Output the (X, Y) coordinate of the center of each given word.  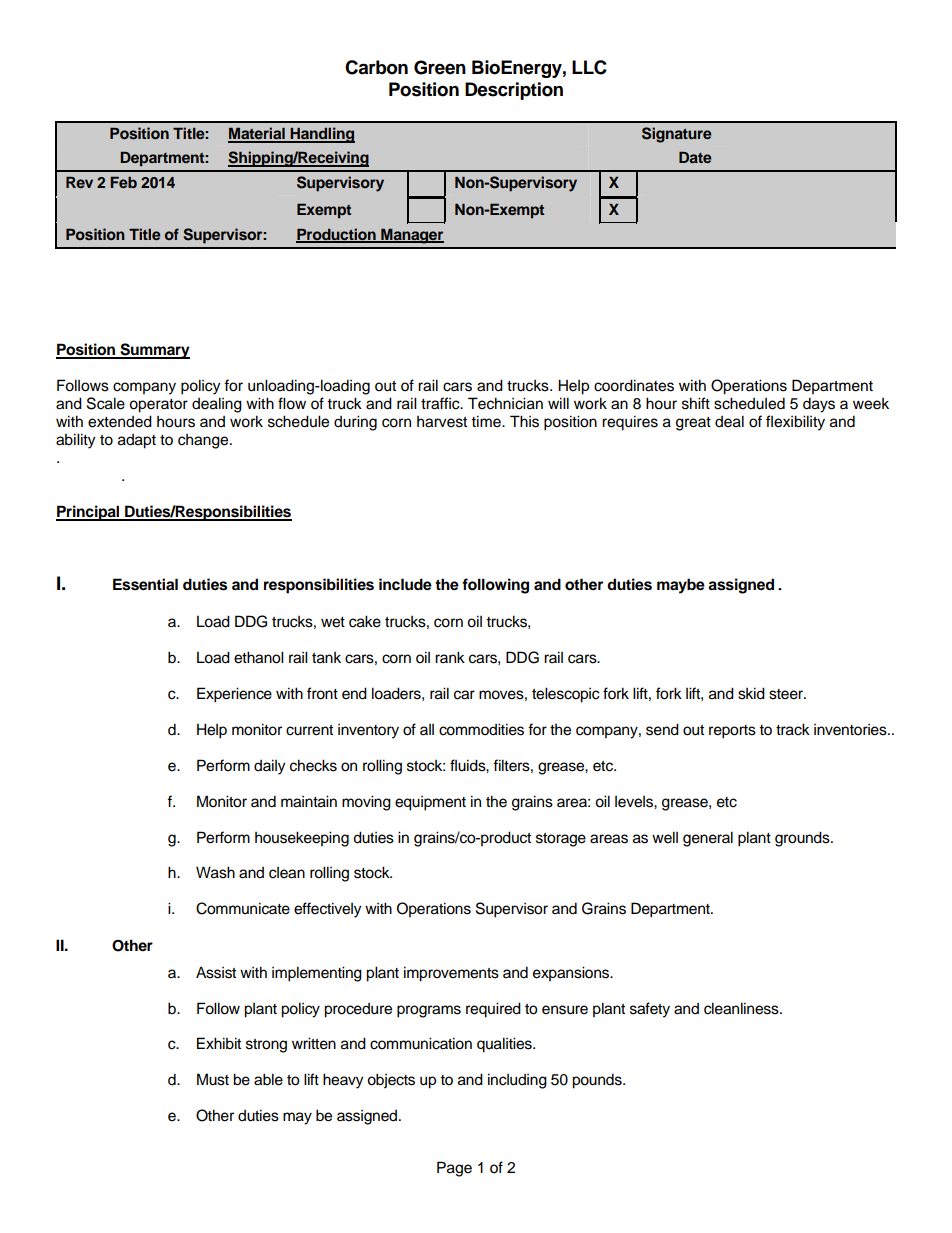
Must (213, 1079)
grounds (803, 839)
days (819, 405)
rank (450, 657)
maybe (681, 586)
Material (257, 134)
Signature (677, 135)
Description (514, 91)
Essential (145, 584)
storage (561, 840)
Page (454, 1169)
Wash (215, 872)
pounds (598, 1081)
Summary (154, 351)
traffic (441, 403)
